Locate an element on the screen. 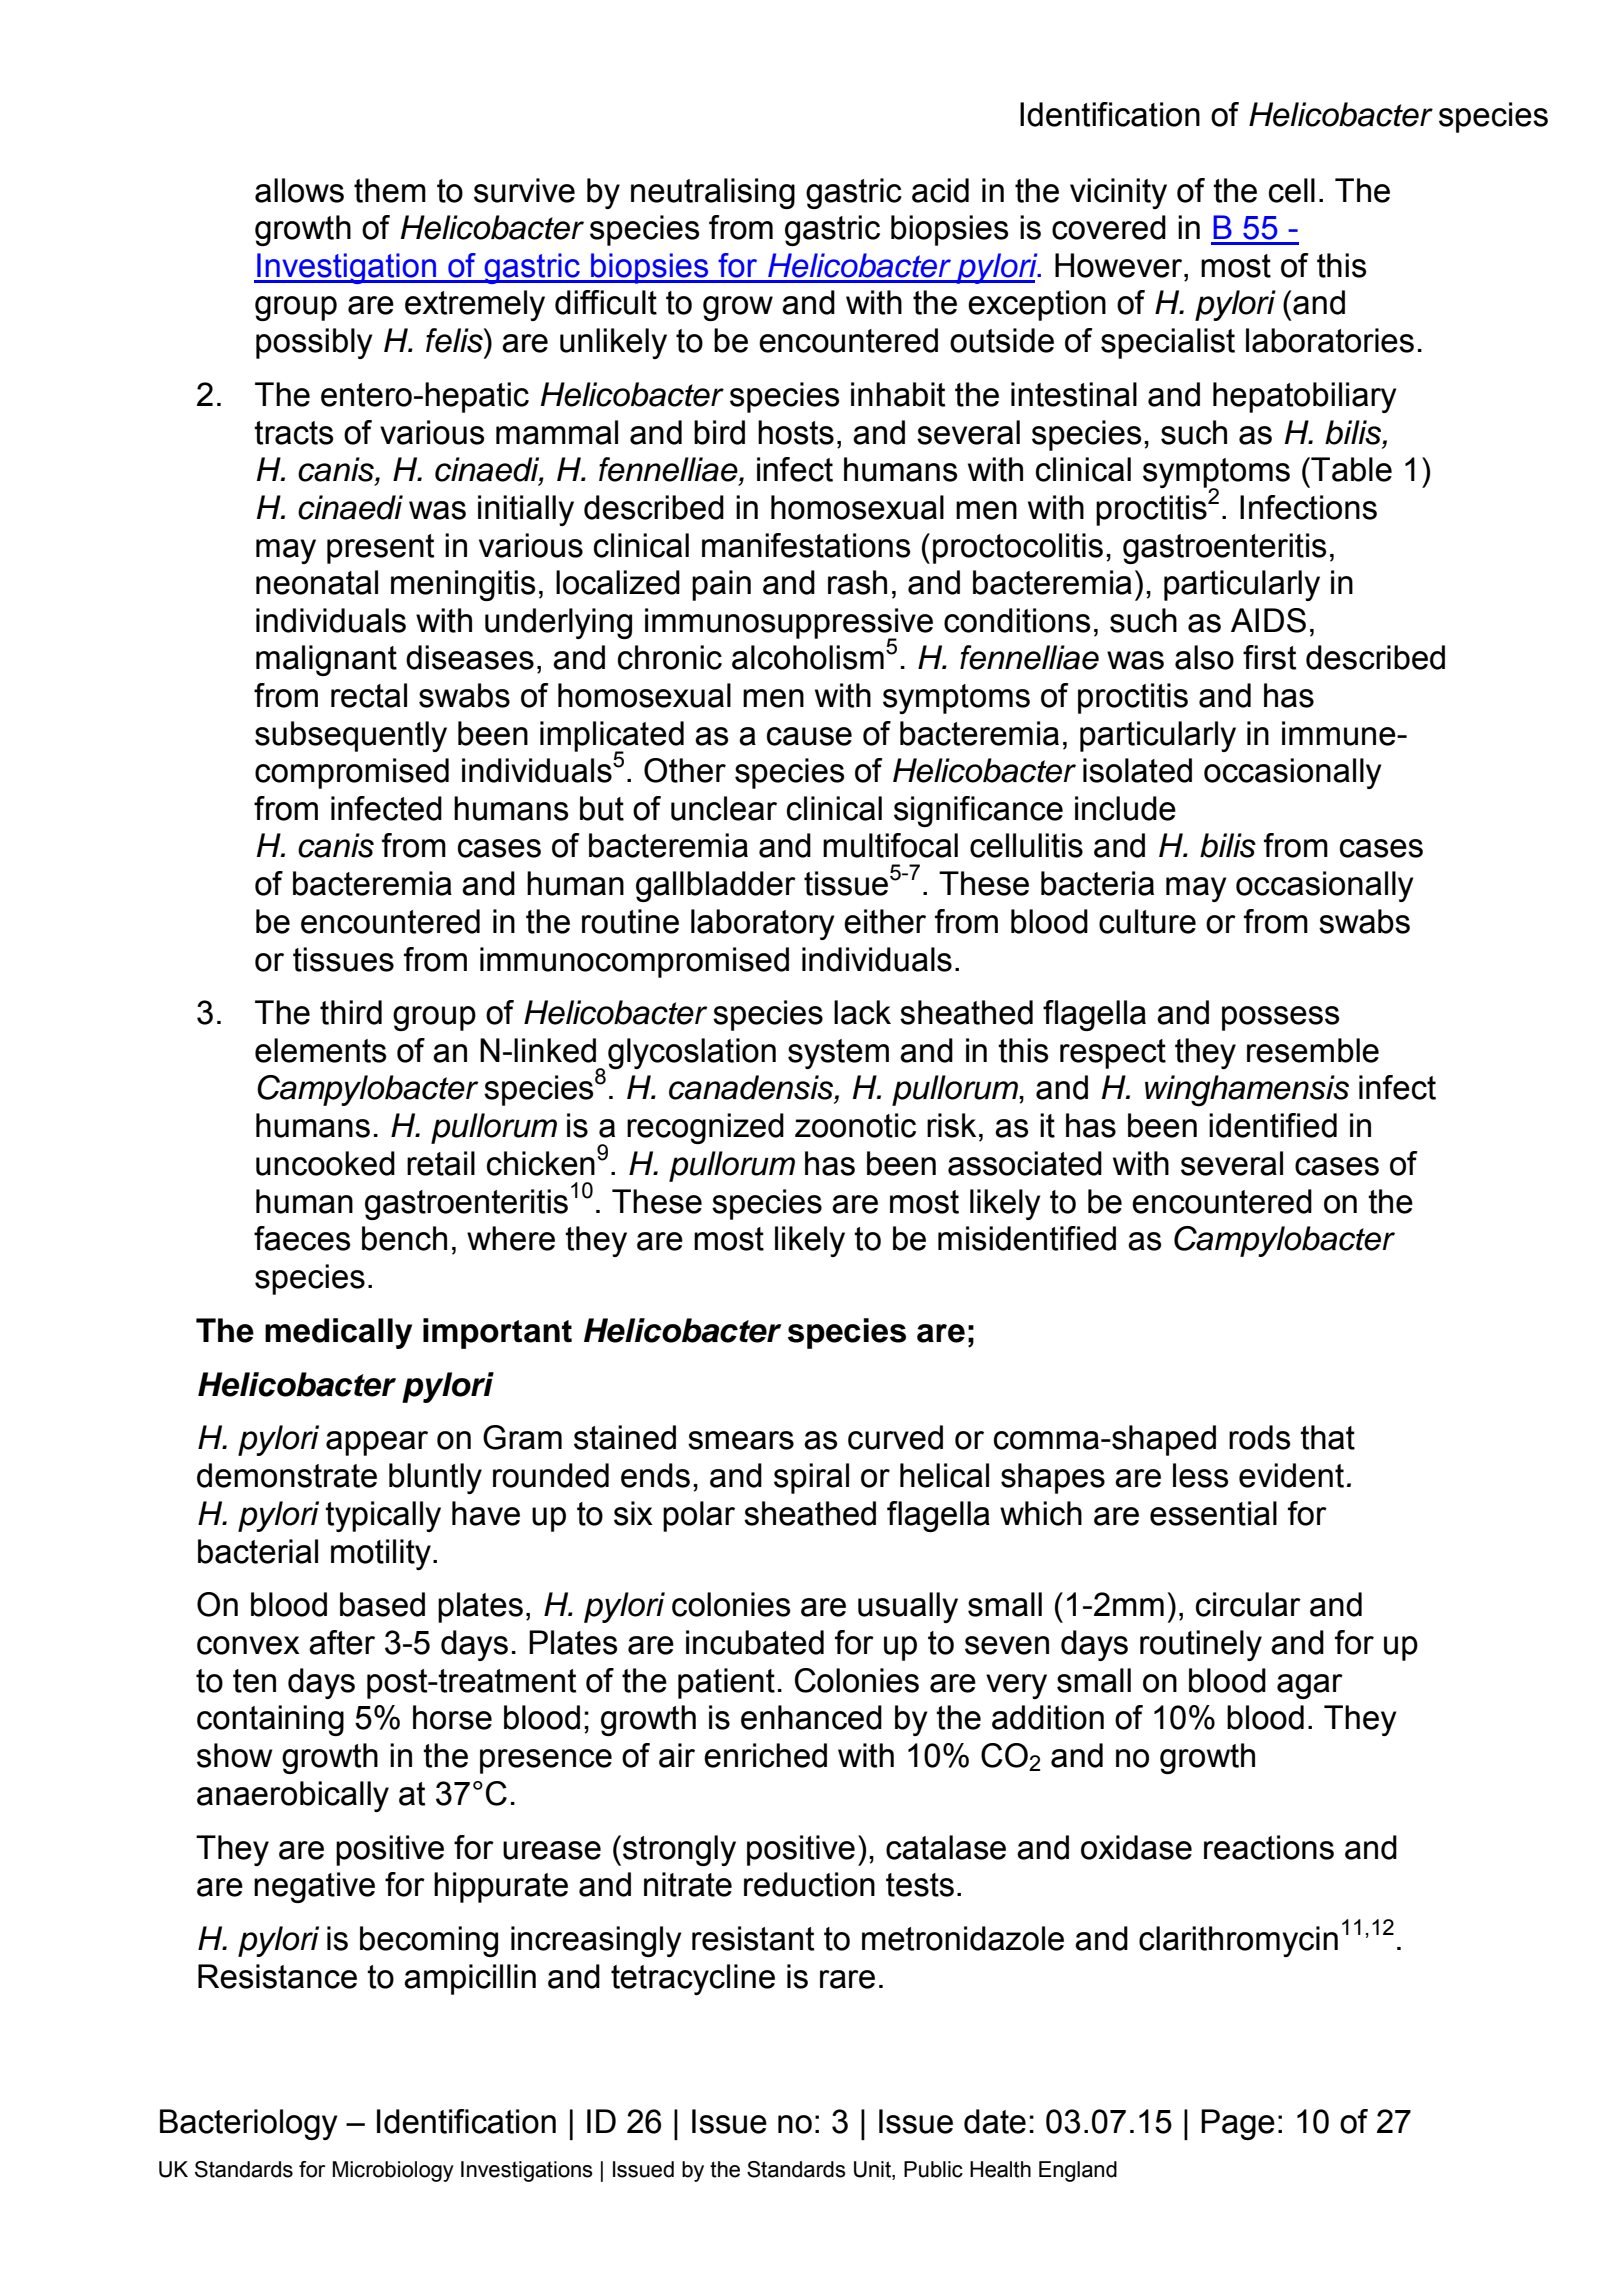 This screenshot has height=2295, width=1623. resemble is located at coordinates (1313, 1050).
